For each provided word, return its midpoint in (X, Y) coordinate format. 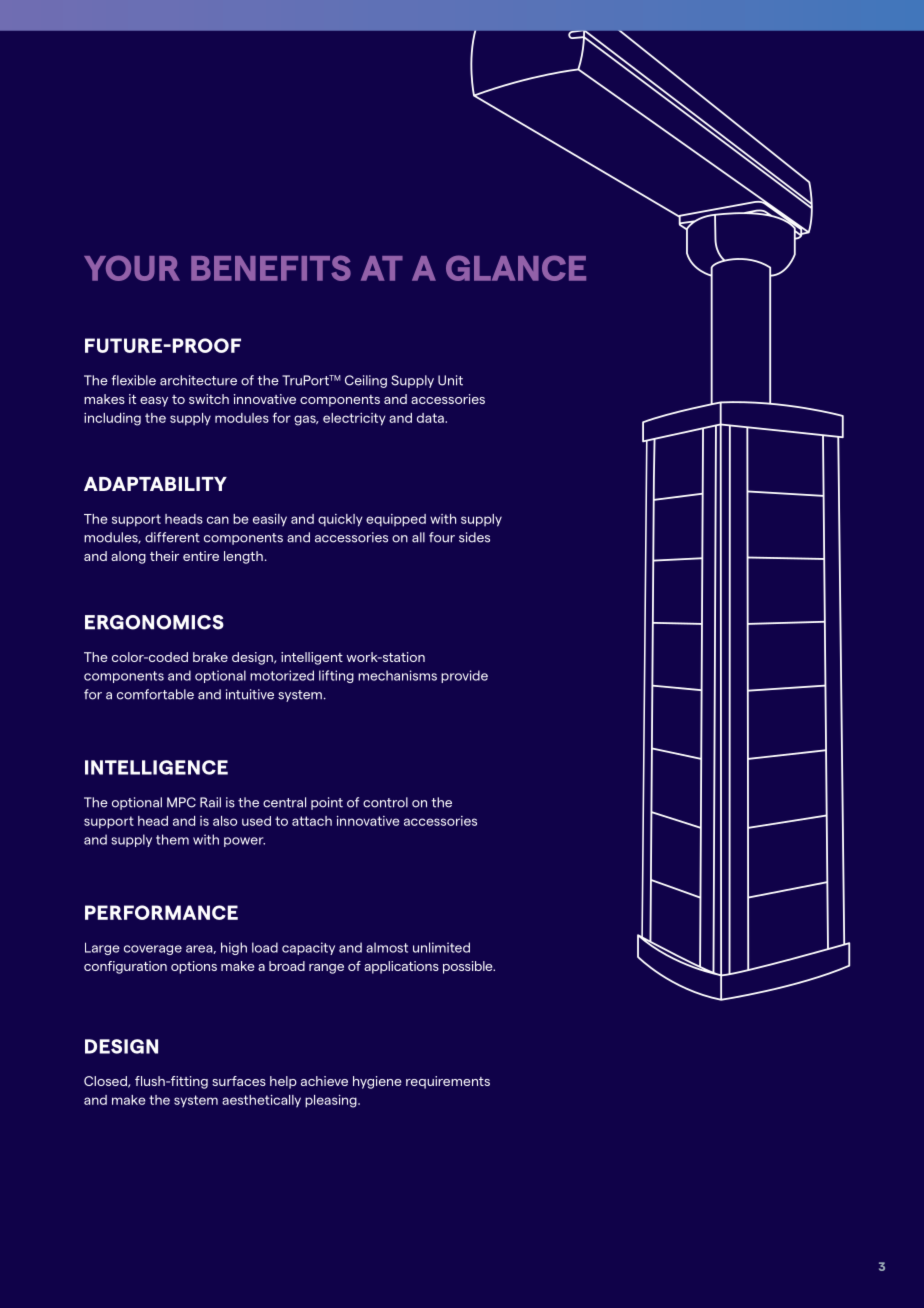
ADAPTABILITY (155, 484)
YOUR (132, 268)
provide (464, 676)
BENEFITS (271, 268)
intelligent (312, 658)
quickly (340, 520)
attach (312, 821)
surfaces (239, 1081)
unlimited (441, 947)
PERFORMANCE (161, 912)
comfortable (155, 694)
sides (474, 537)
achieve (324, 1081)
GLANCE (516, 268)
